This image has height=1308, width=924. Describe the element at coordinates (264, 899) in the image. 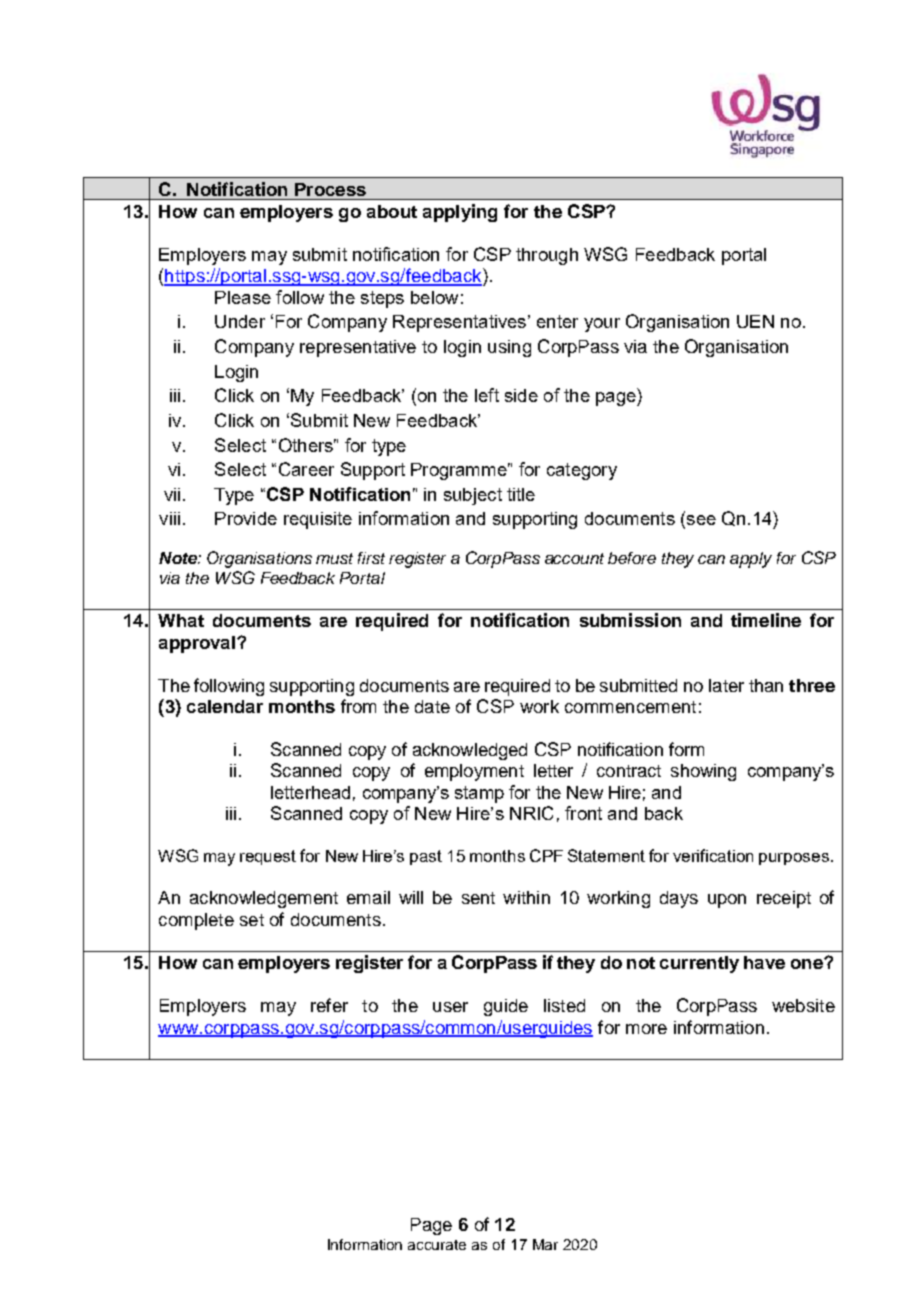

I see `acknowledgement` at that location.
